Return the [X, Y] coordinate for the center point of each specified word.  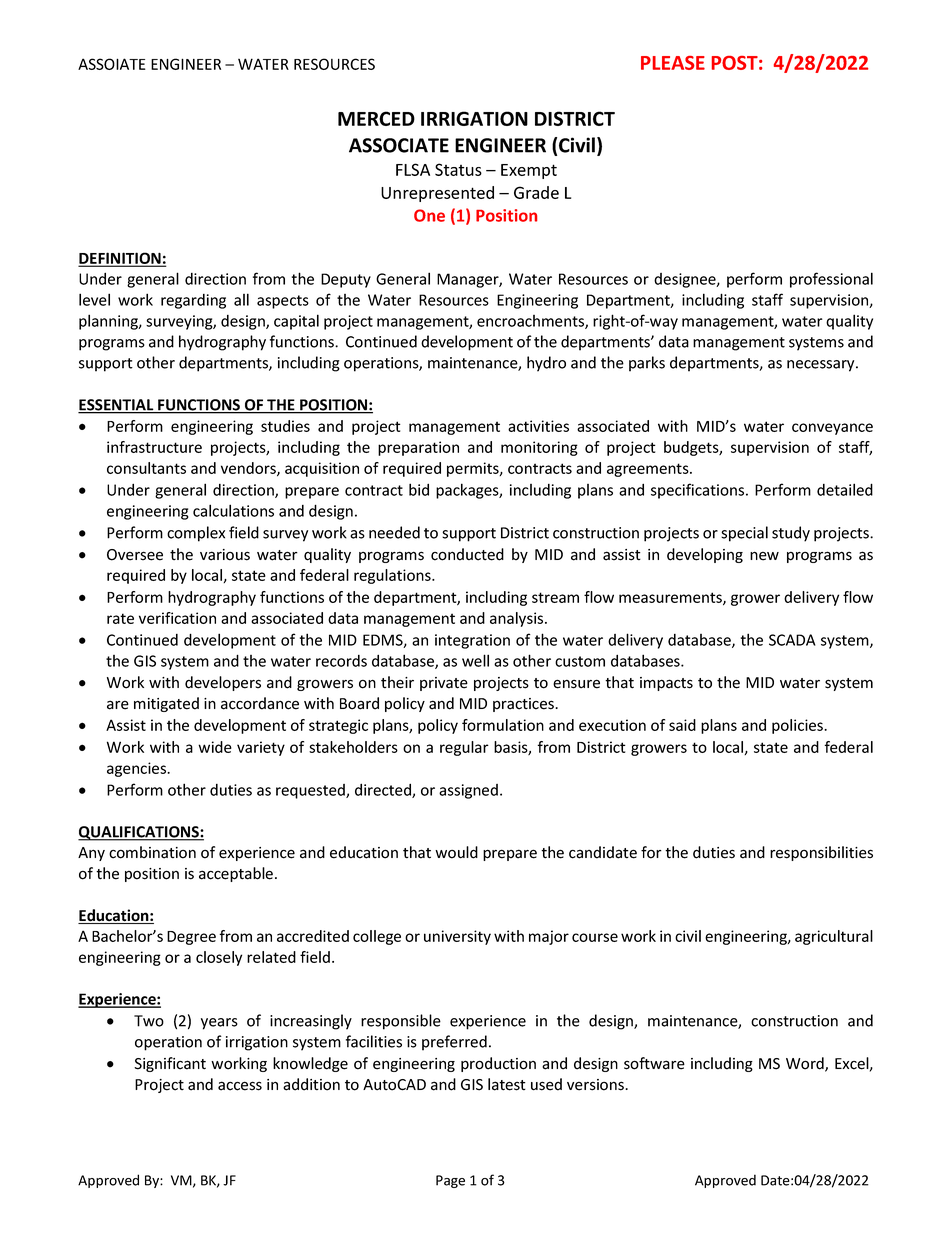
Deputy [346, 280]
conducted [467, 554]
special [744, 534]
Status [458, 169]
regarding [193, 301]
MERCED [376, 118]
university [457, 937]
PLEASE [673, 63]
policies [798, 726]
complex [196, 534]
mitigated [166, 704]
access [240, 1086]
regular [464, 748]
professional [831, 280]
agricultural [834, 937]
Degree [191, 938]
